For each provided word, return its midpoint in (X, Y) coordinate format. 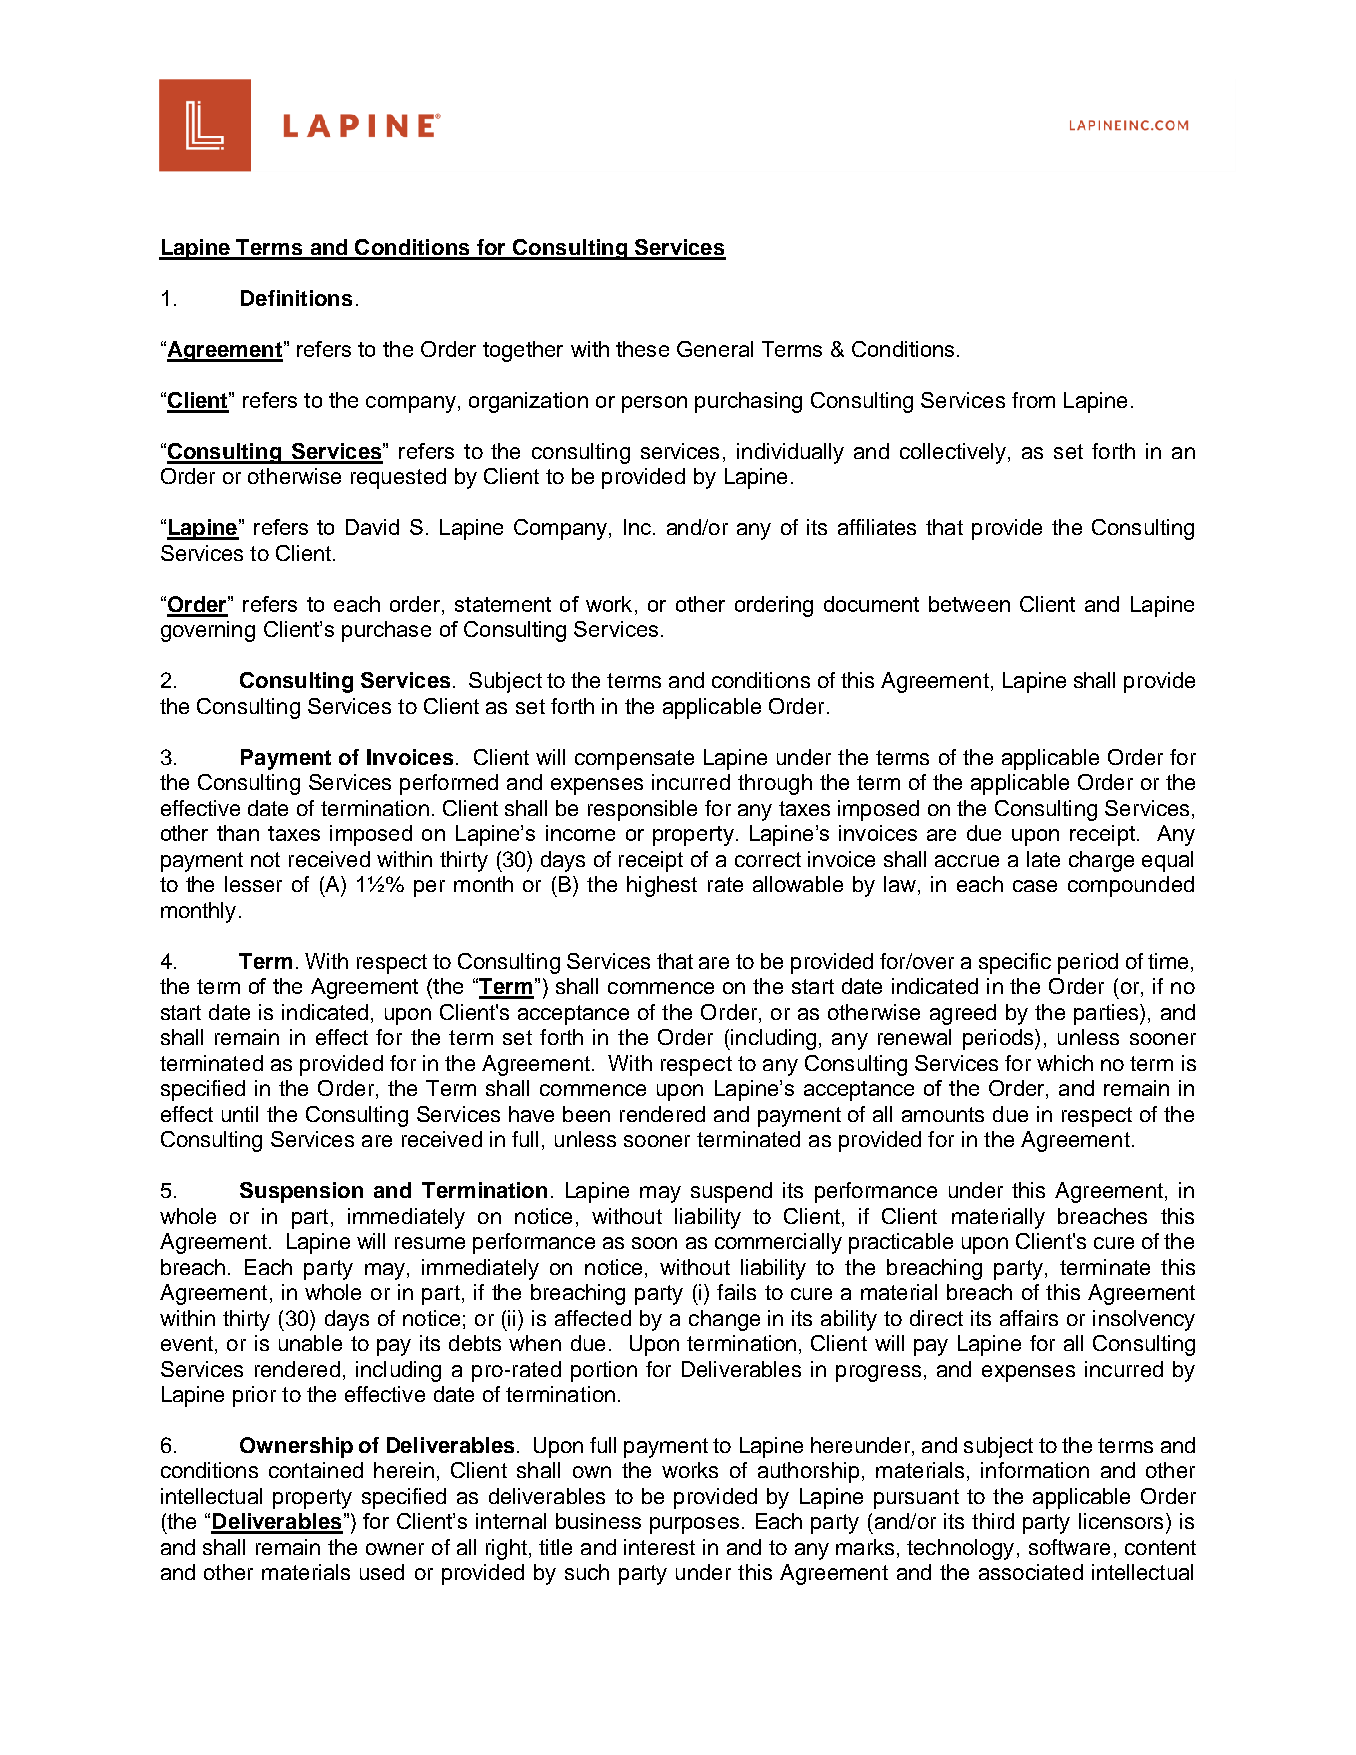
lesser (253, 884)
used (382, 1572)
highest (662, 886)
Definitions (296, 298)
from (1033, 400)
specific (1015, 963)
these (642, 349)
